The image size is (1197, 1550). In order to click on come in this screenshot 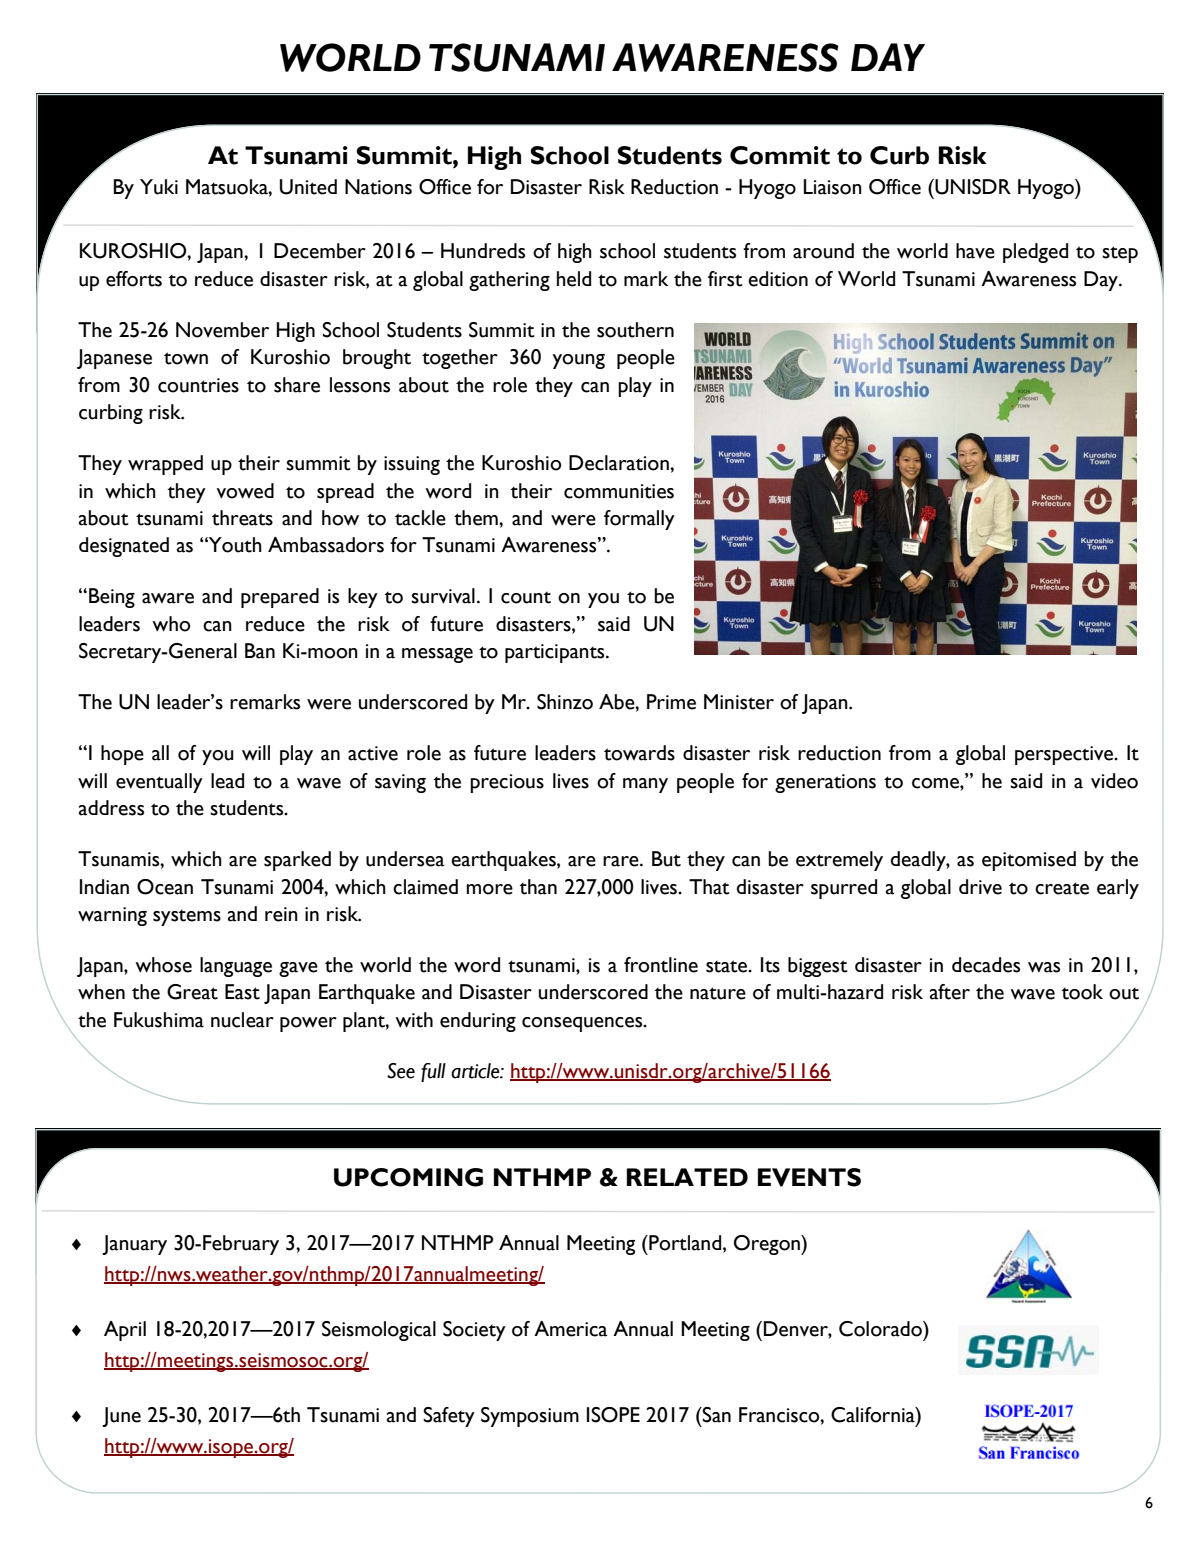, I will do `click(936, 783)`.
